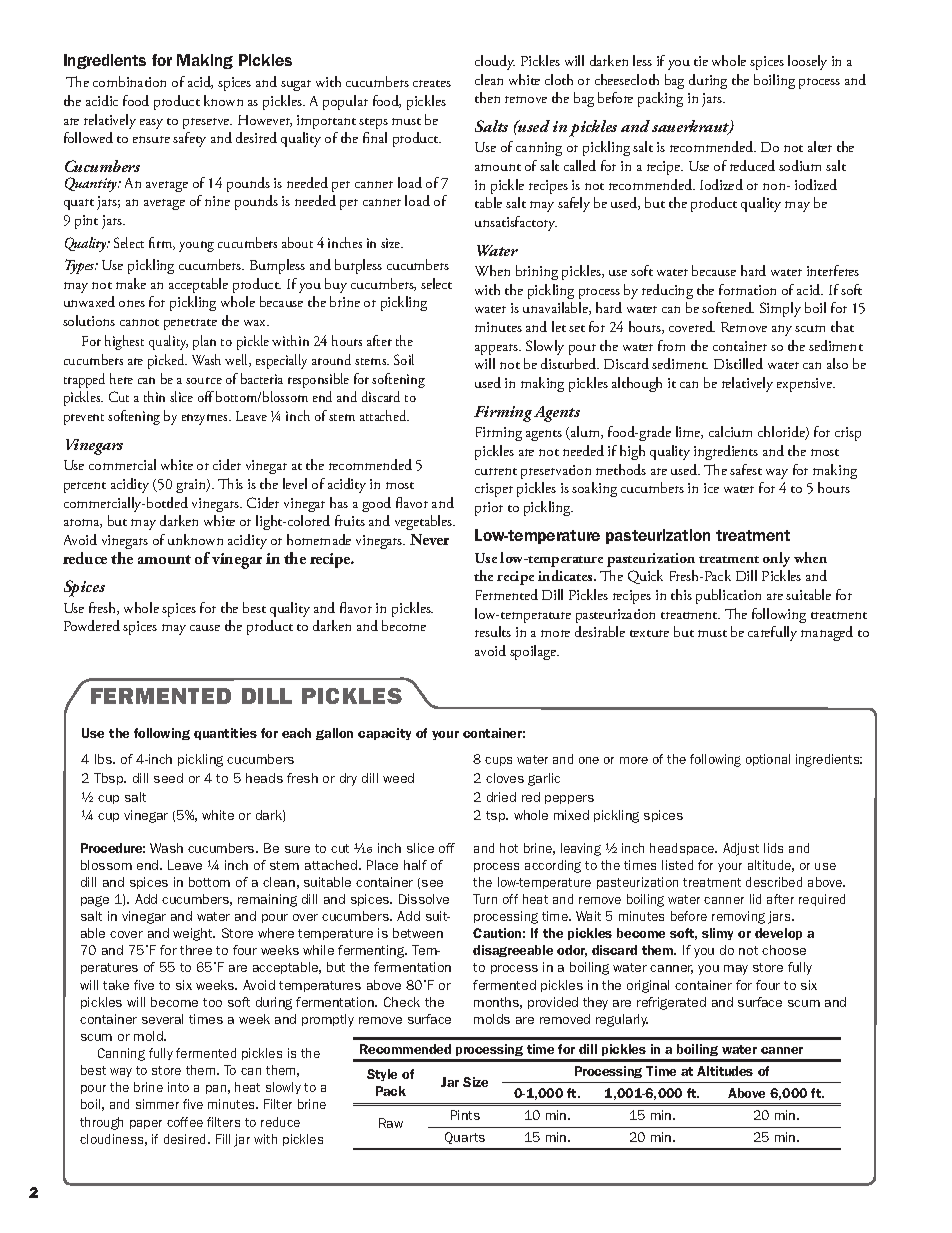 The image size is (952, 1233). I want to click on loosely, so click(807, 62).
